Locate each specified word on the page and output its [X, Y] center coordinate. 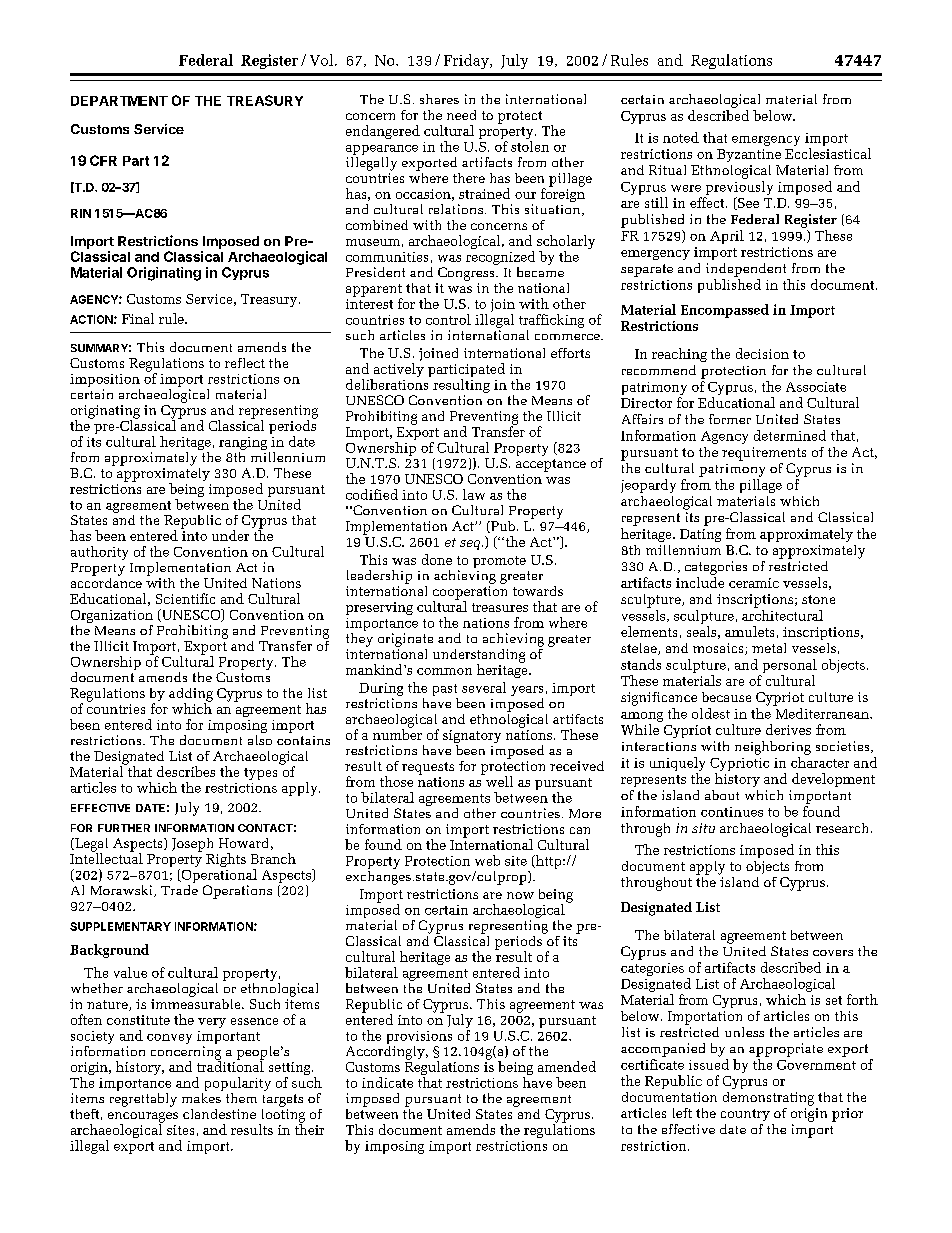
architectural [782, 614]
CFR [103, 160]
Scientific [185, 598]
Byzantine [749, 155]
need [461, 115]
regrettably [143, 1098]
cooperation [470, 594]
